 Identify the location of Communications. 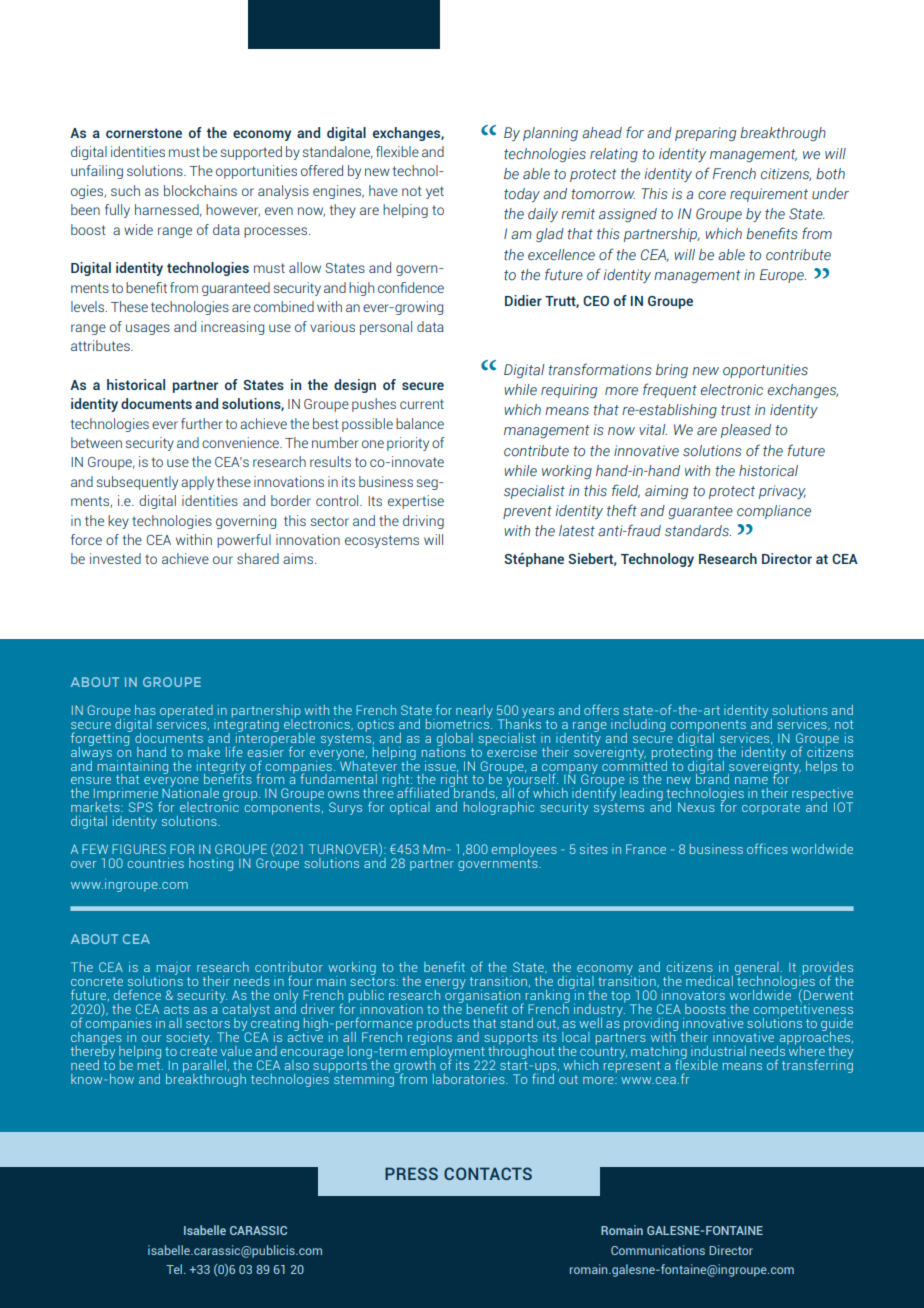
(658, 1250).
